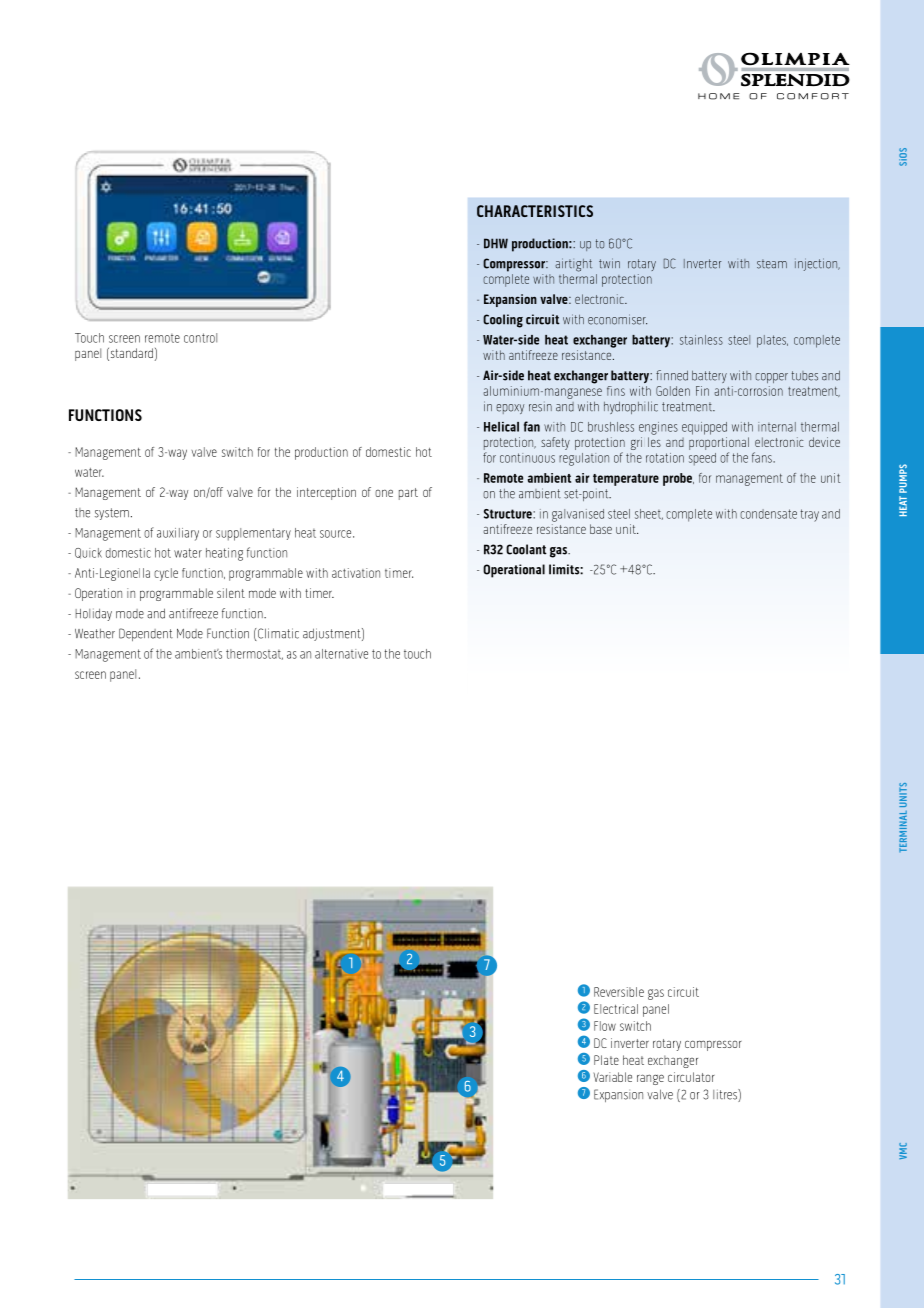  What do you see at coordinates (772, 264) in the document?
I see `steam` at bounding box center [772, 264].
